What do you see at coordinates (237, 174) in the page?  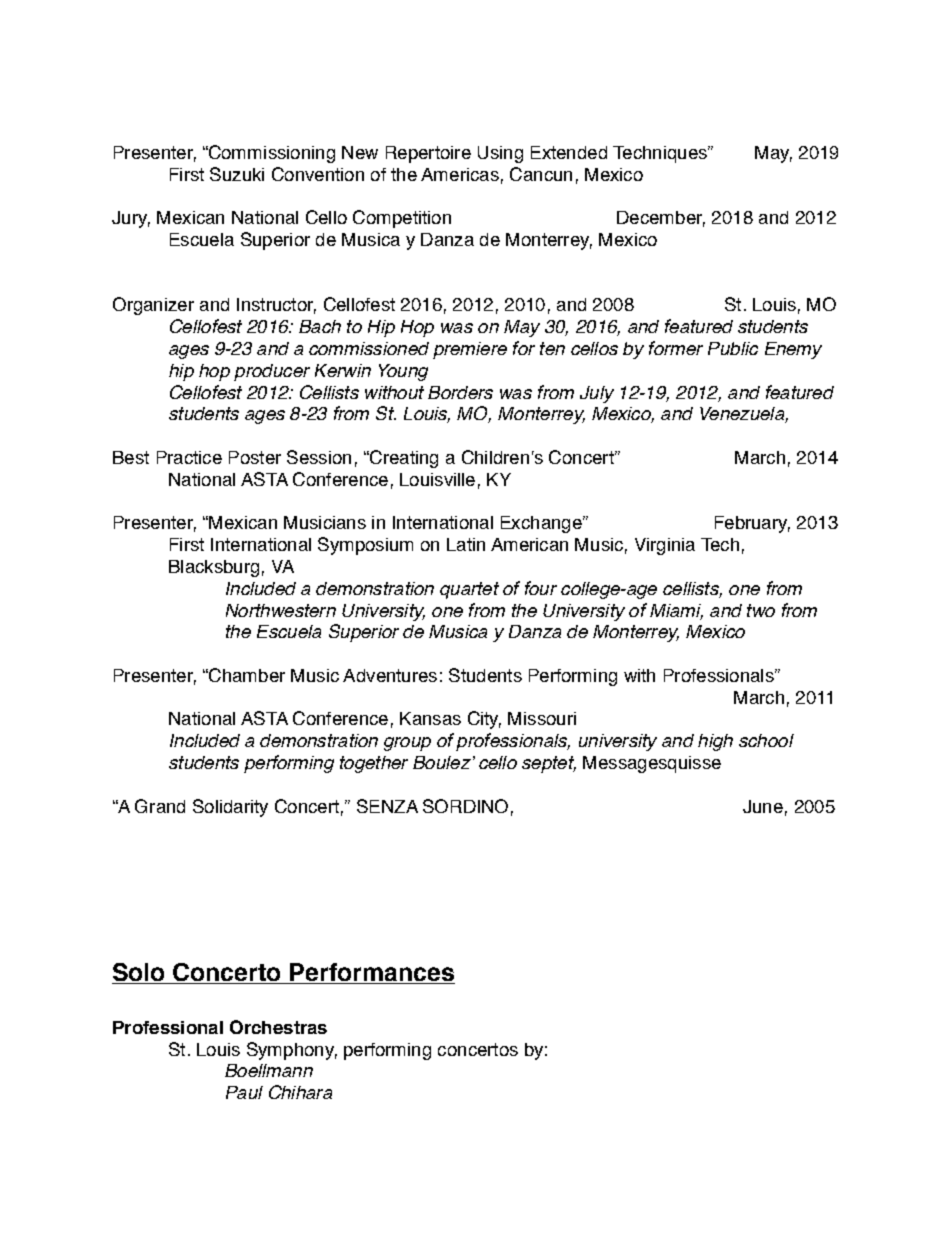 I see `Suzuki` at bounding box center [237, 174].
